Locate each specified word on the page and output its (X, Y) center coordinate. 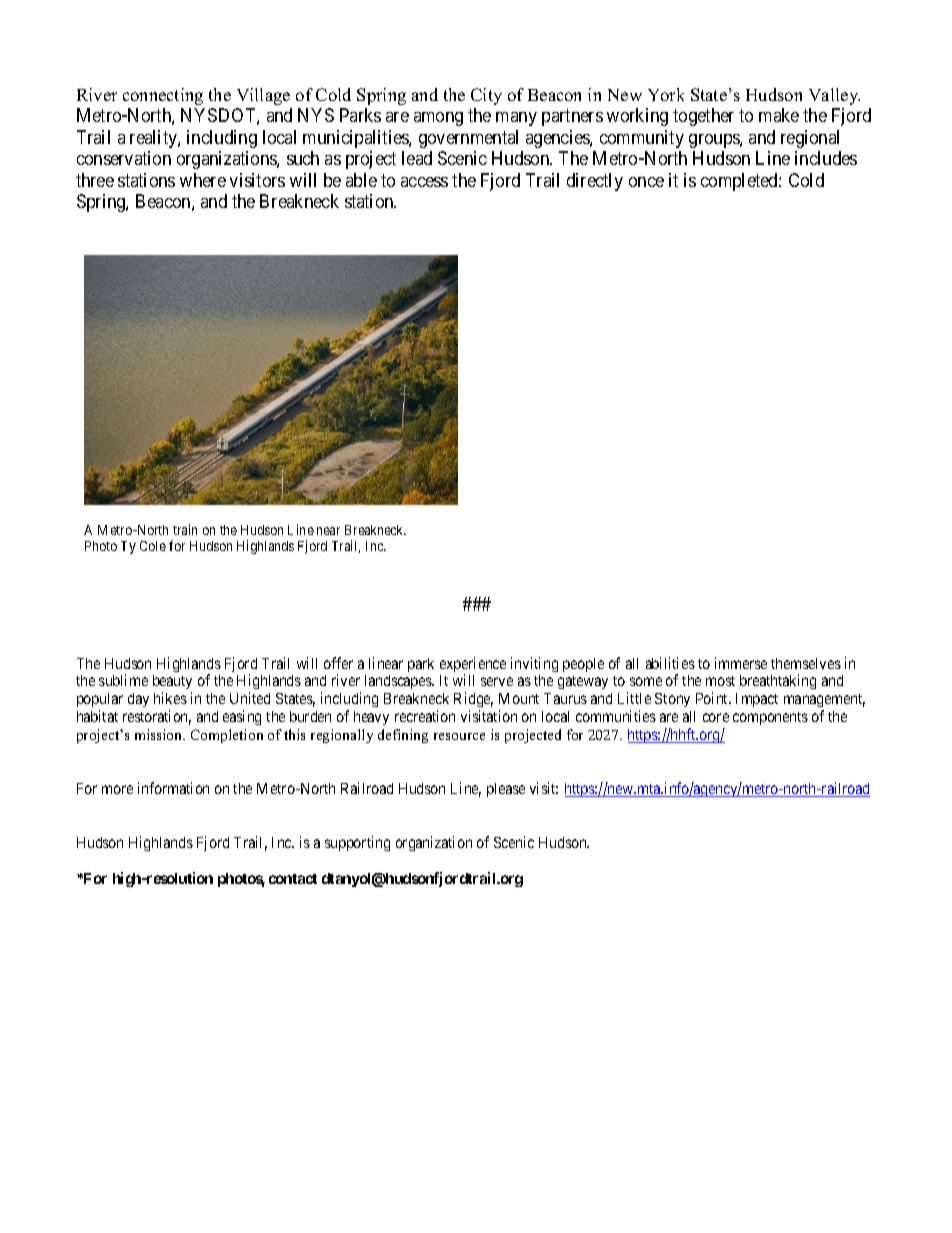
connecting (163, 96)
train (185, 529)
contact (293, 879)
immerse (741, 663)
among (438, 119)
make (779, 115)
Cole (153, 546)
